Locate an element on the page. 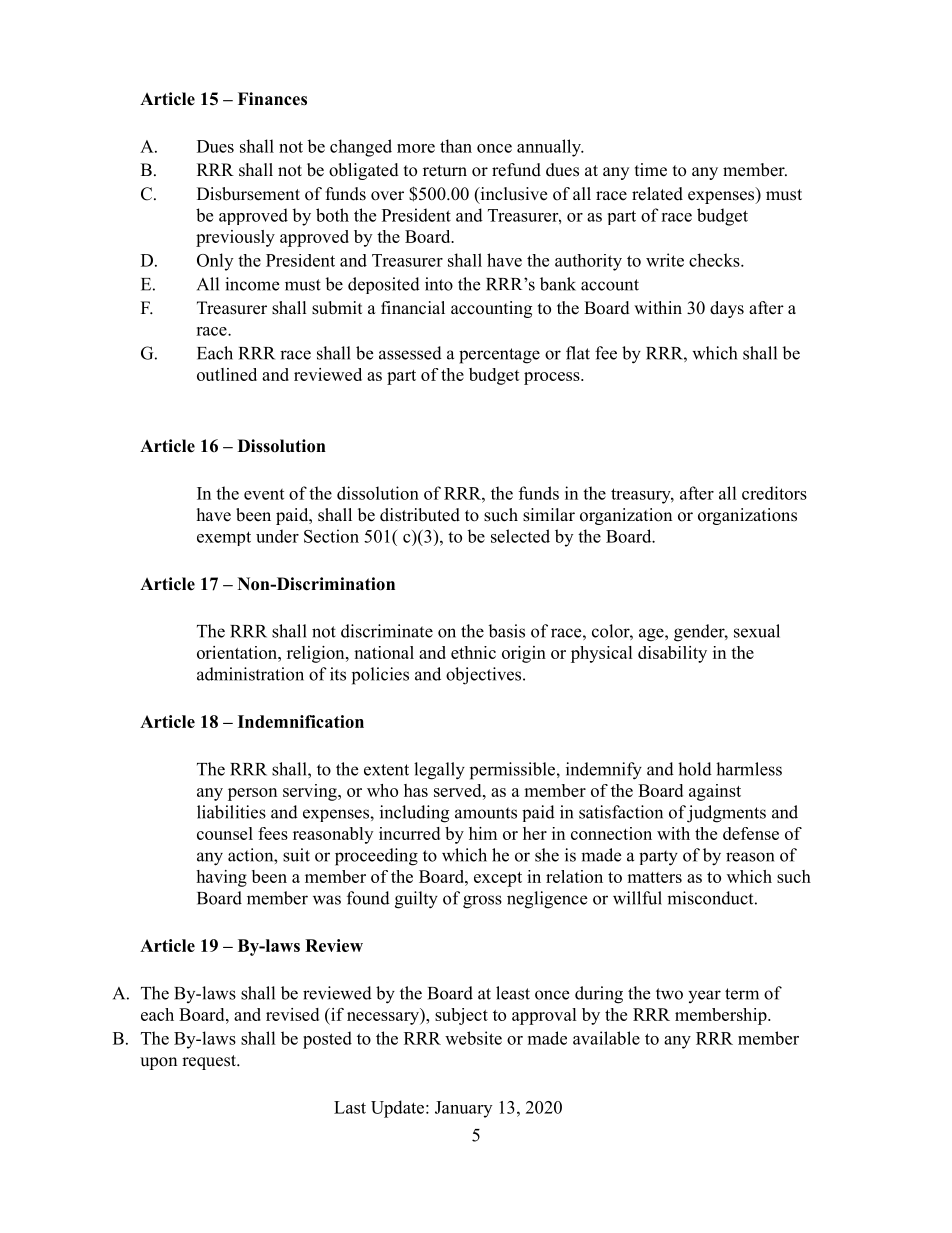 This page has width=952, height=1233. Finances is located at coordinates (272, 99).
